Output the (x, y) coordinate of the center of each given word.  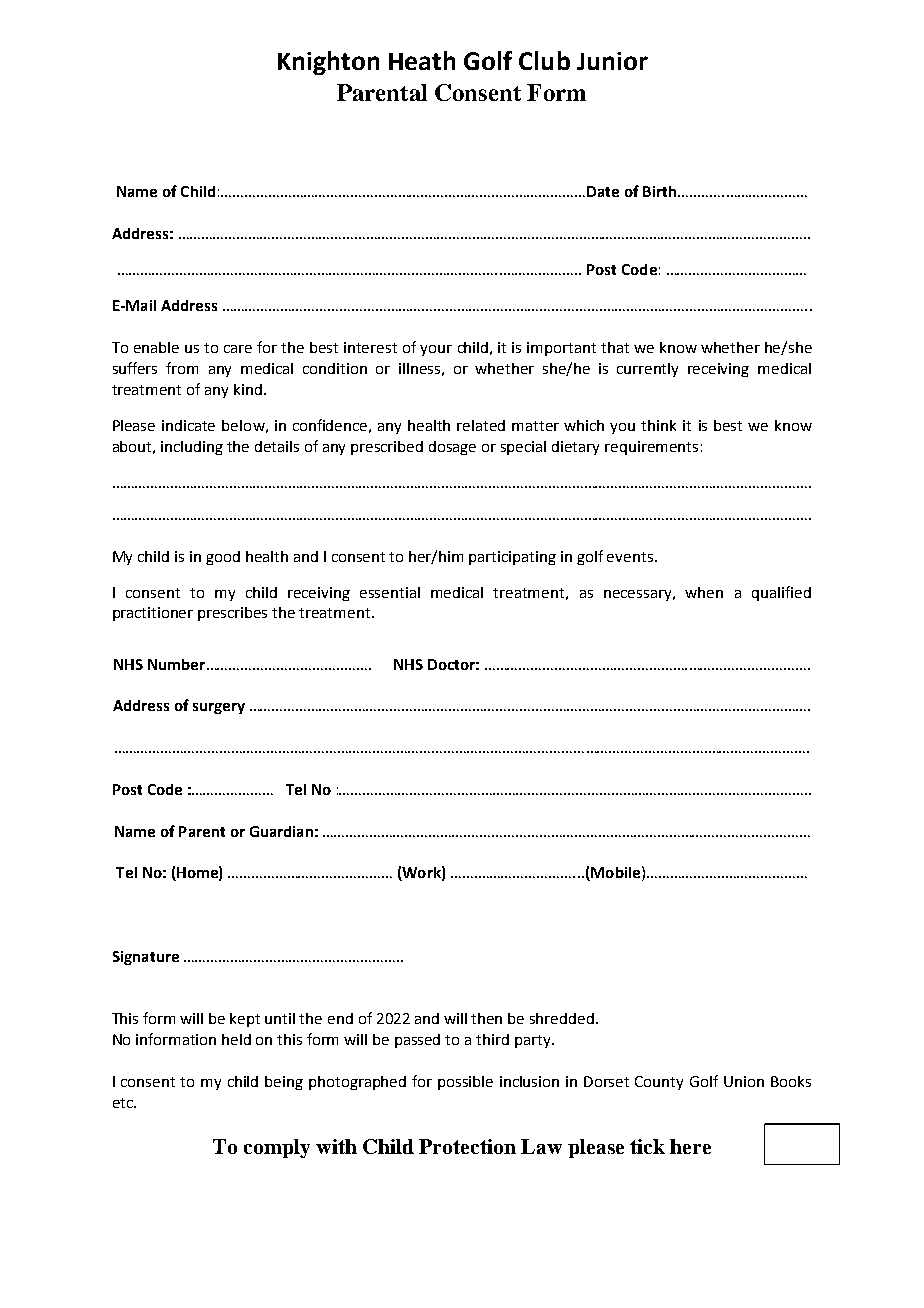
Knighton (328, 63)
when (704, 592)
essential (390, 592)
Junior (612, 61)
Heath (422, 60)
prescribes (232, 614)
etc (124, 1103)
